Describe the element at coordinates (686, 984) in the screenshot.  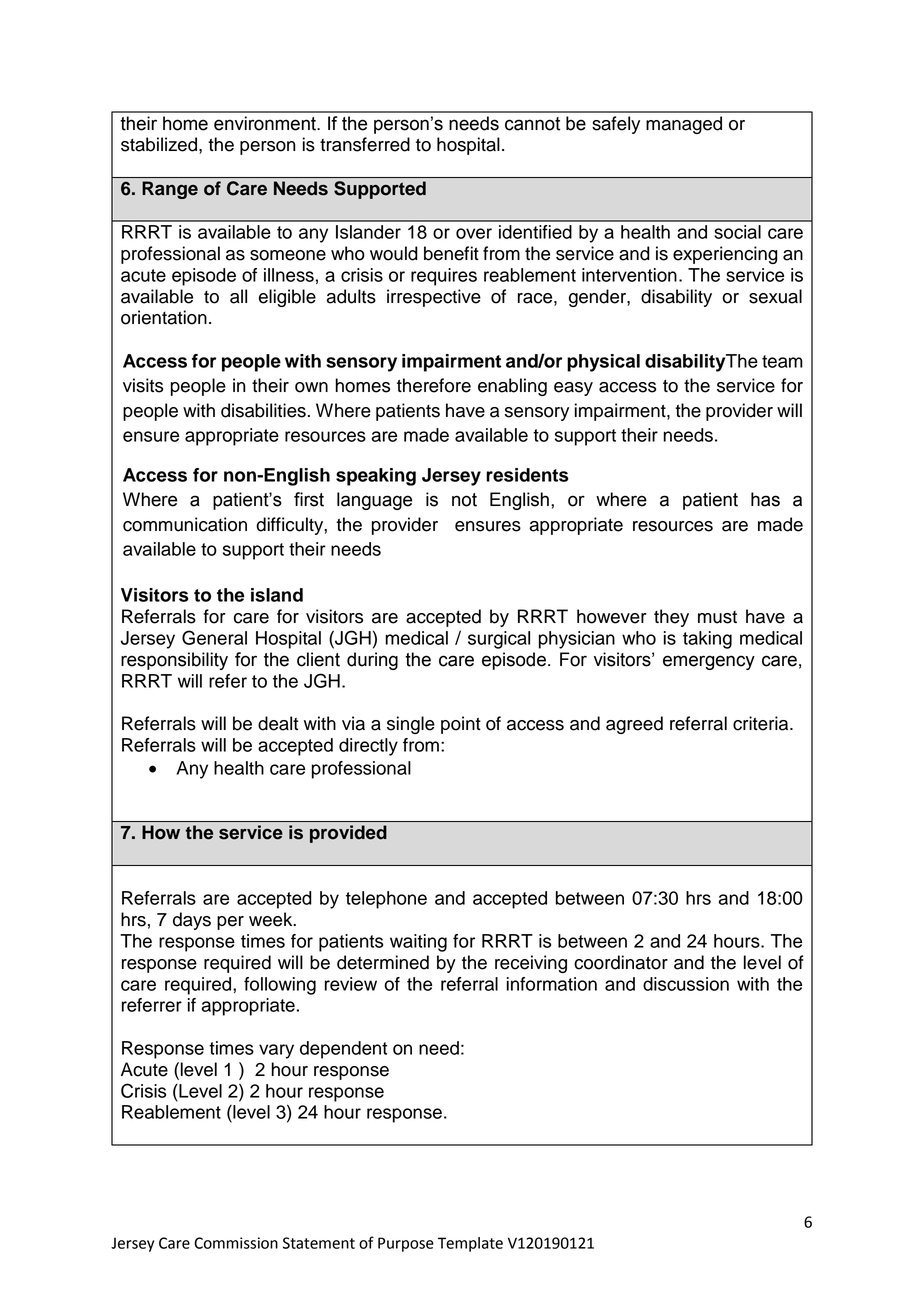
I see `discussion` at that location.
